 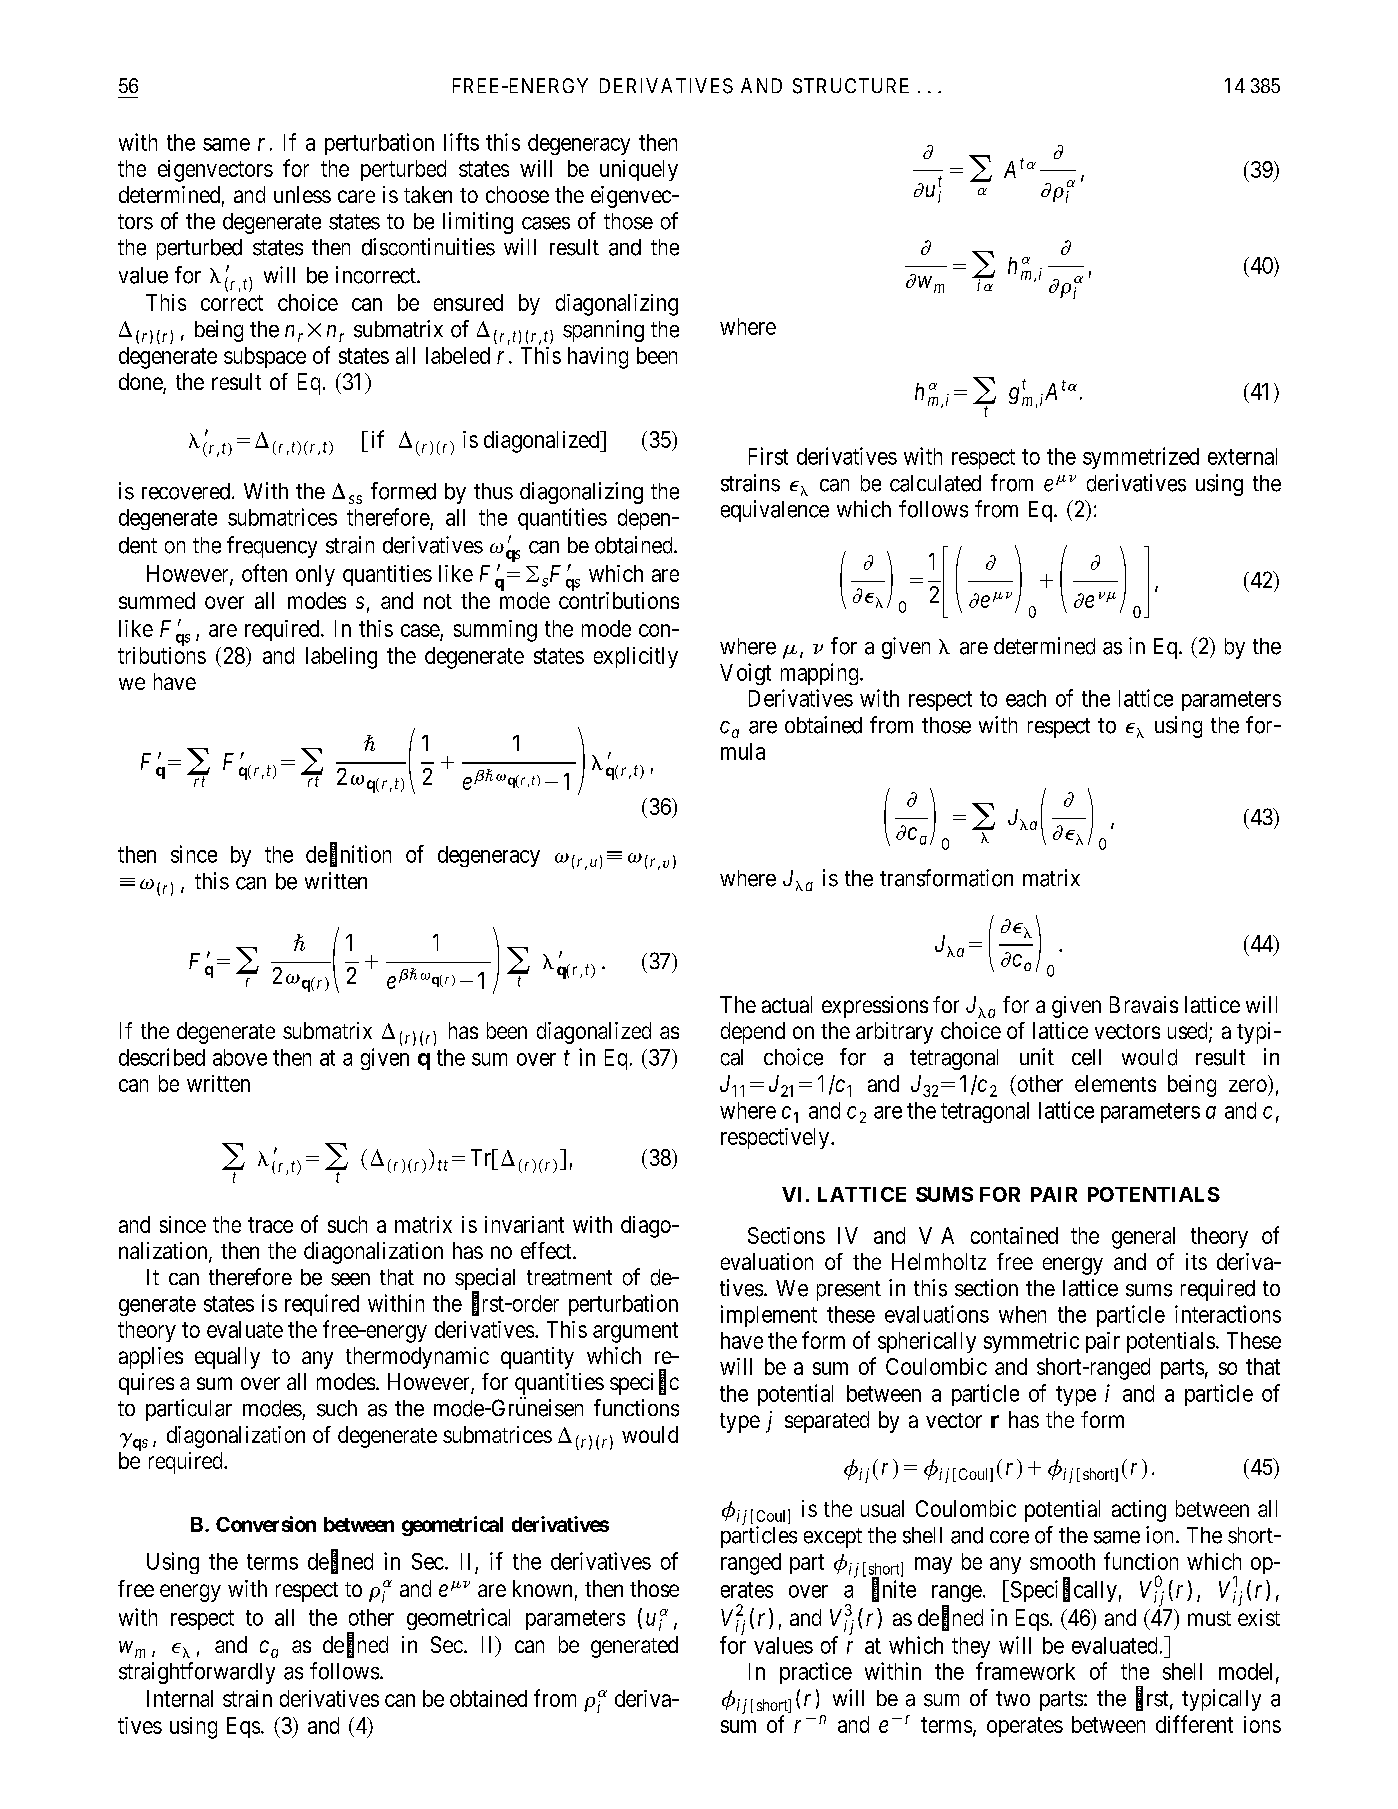 What do you see at coordinates (302, 194) in the screenshot?
I see `unless` at bounding box center [302, 194].
